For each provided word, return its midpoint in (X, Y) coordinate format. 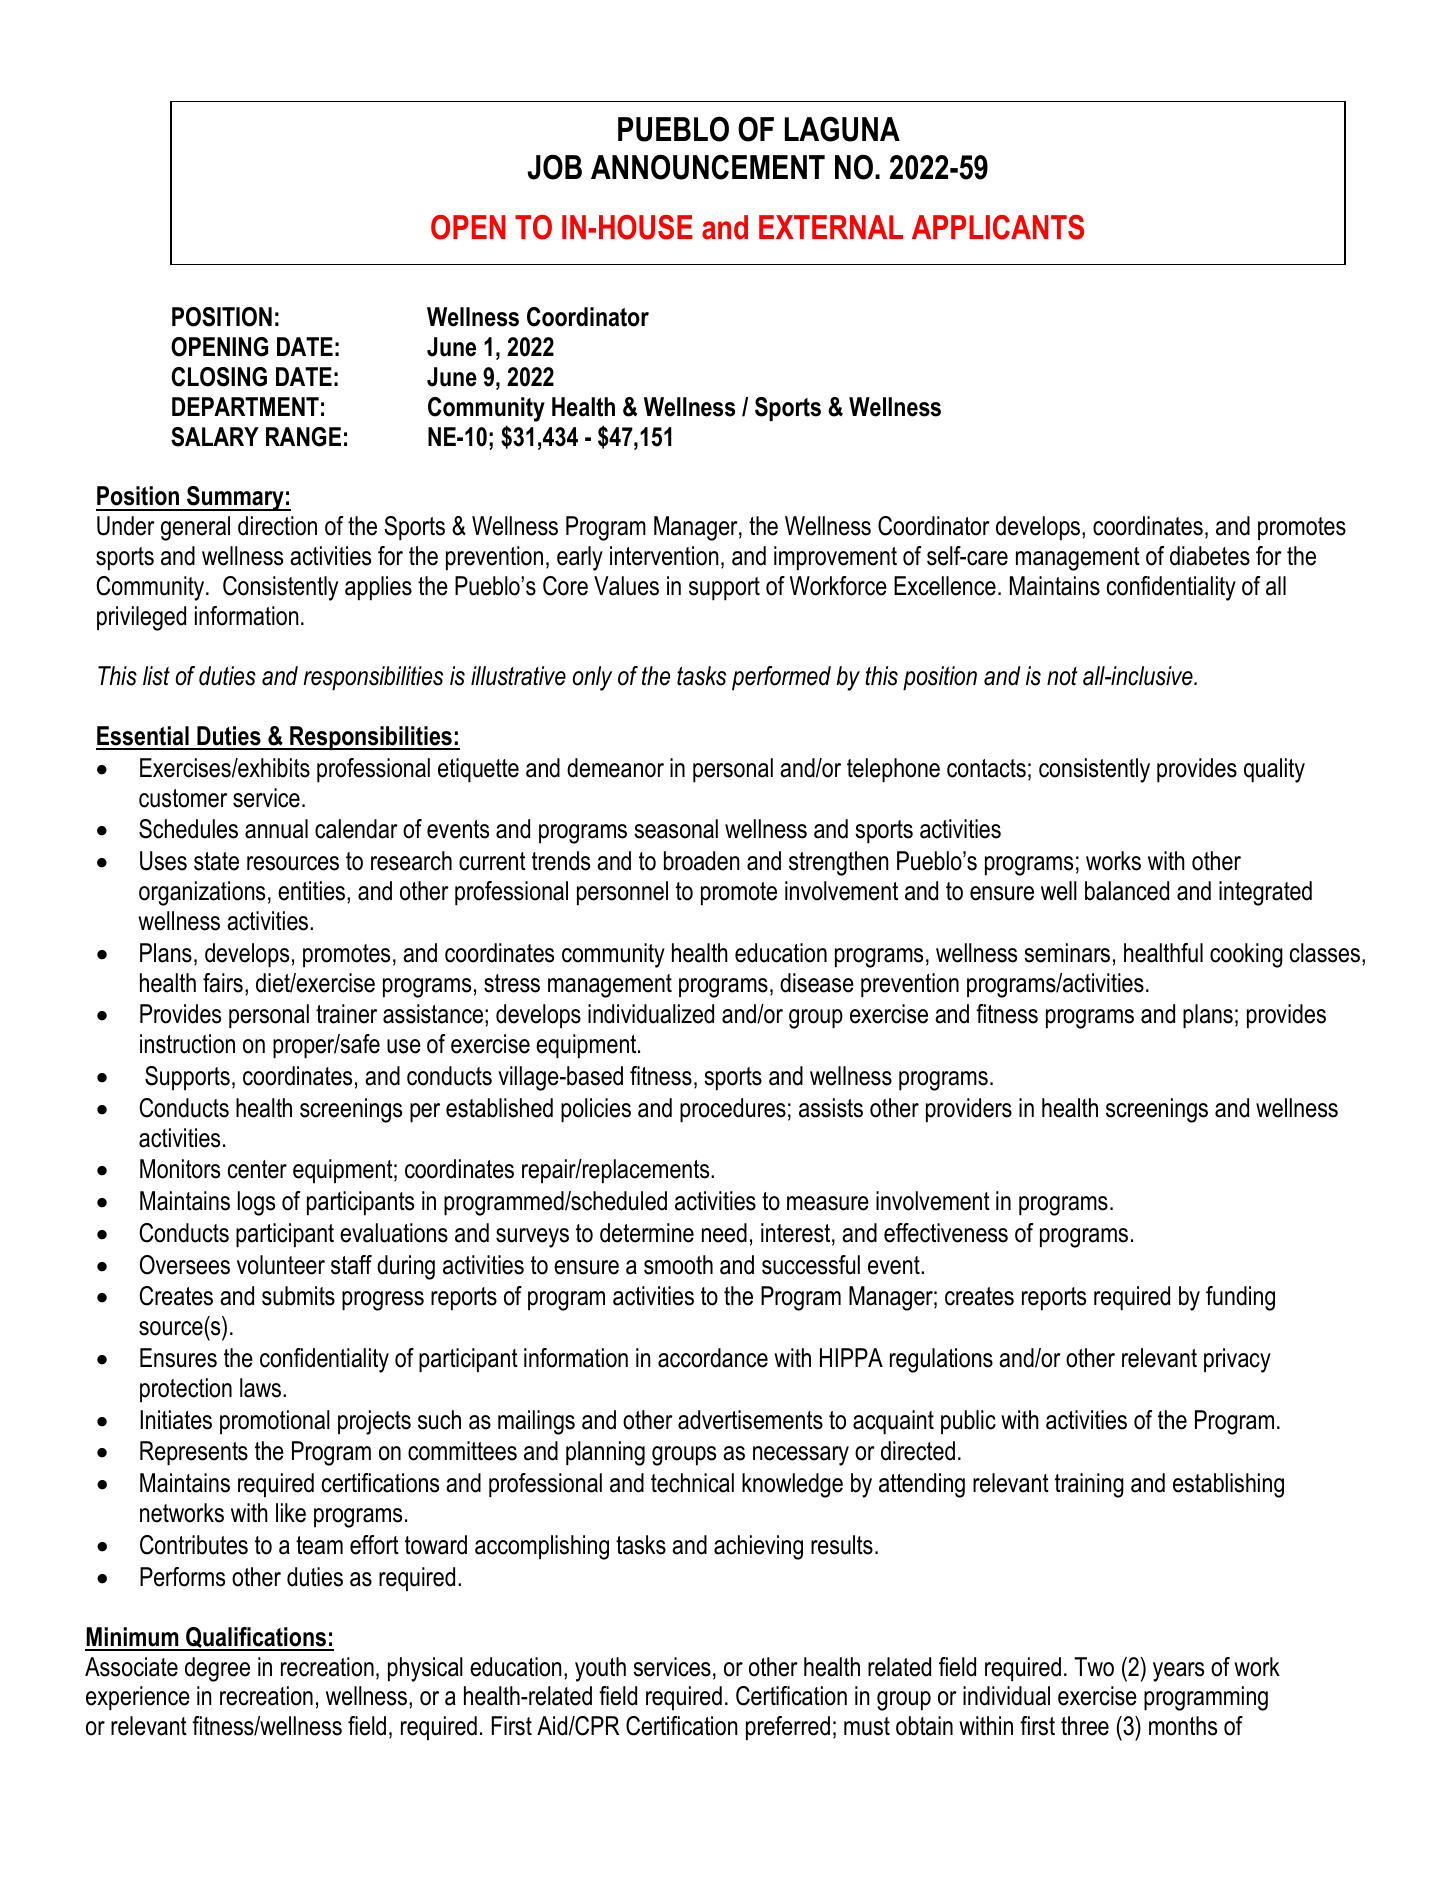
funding (1240, 1298)
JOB (554, 167)
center (257, 1169)
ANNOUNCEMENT (708, 167)
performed (781, 678)
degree (217, 1669)
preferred (788, 1728)
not (1062, 676)
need (724, 1233)
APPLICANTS (998, 227)
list (156, 676)
